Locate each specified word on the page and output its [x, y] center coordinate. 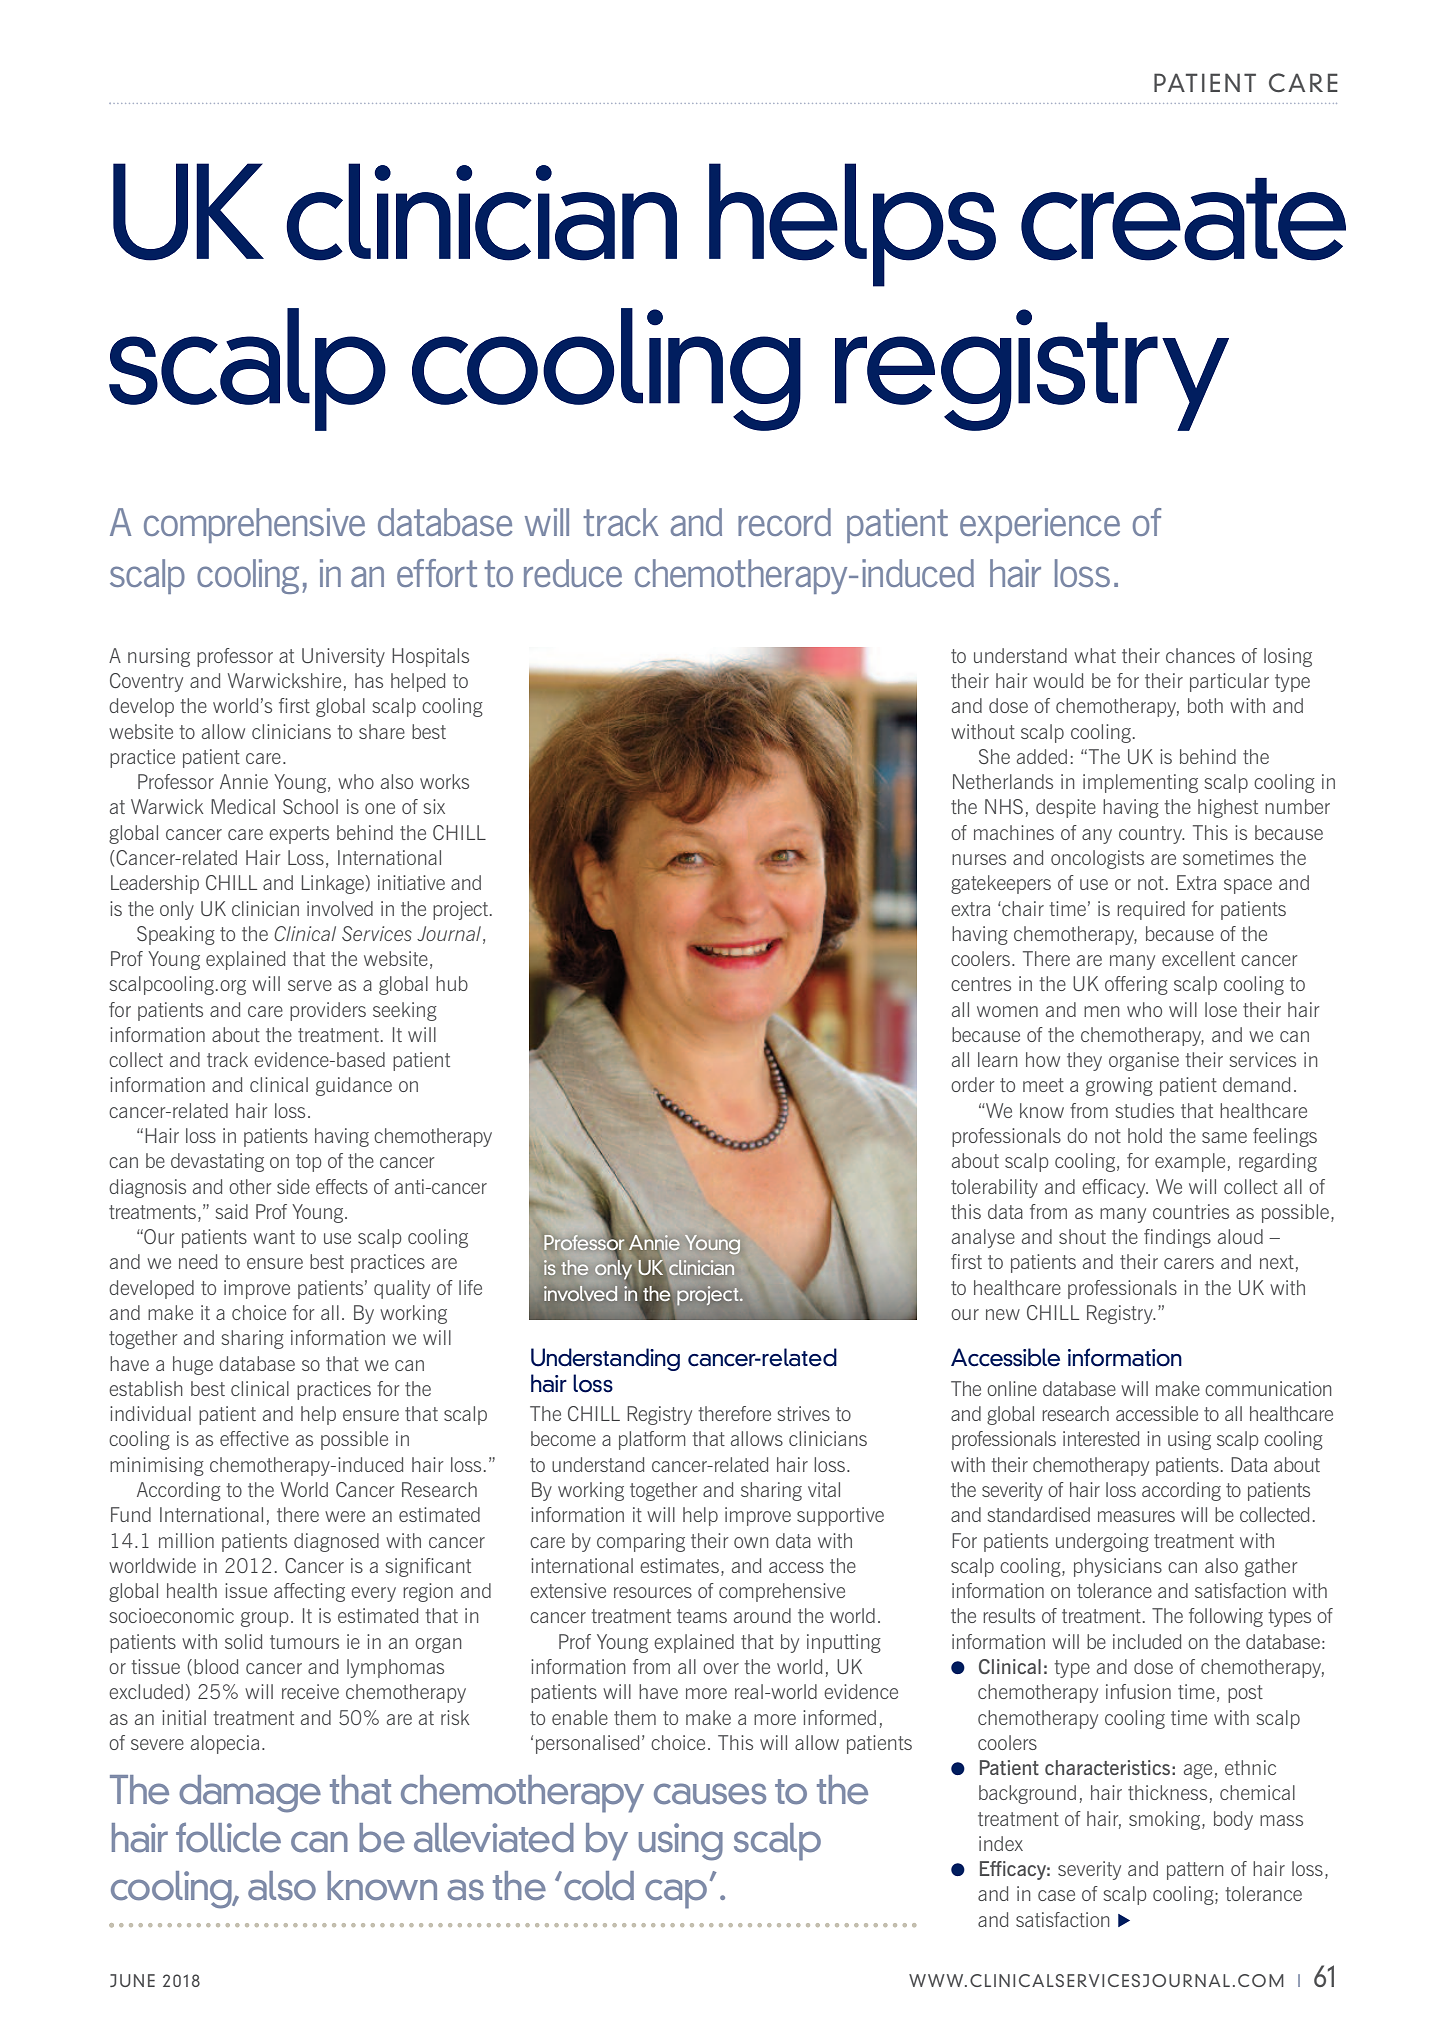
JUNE [132, 1980]
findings [1177, 1238]
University [343, 657]
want [274, 1237]
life [470, 1287]
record [784, 522]
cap [676, 1894]
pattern [1195, 1871]
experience [1040, 525]
